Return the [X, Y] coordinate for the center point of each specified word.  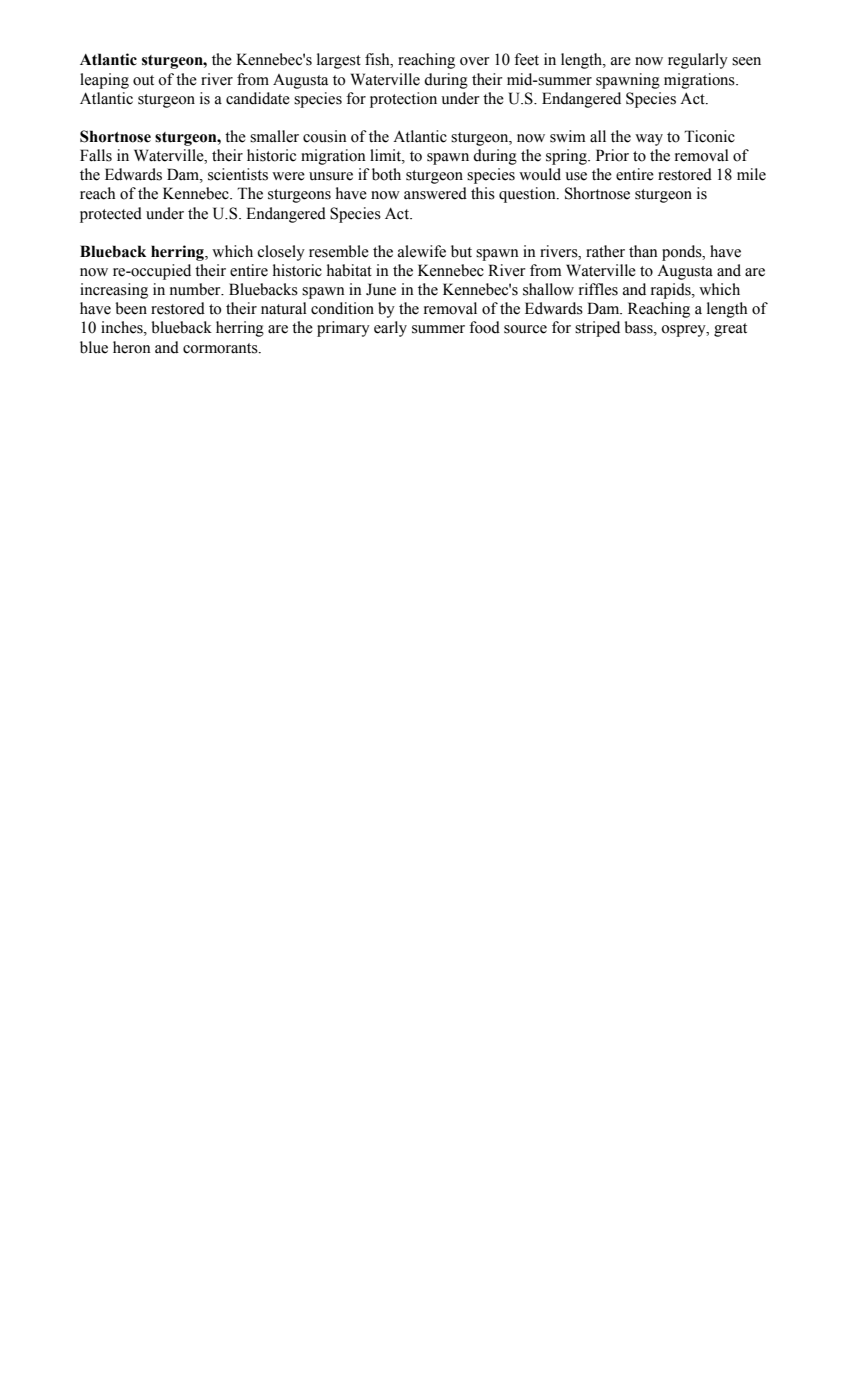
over [475, 61]
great [730, 330]
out [143, 80]
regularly [698, 61]
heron [132, 347]
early [390, 329]
